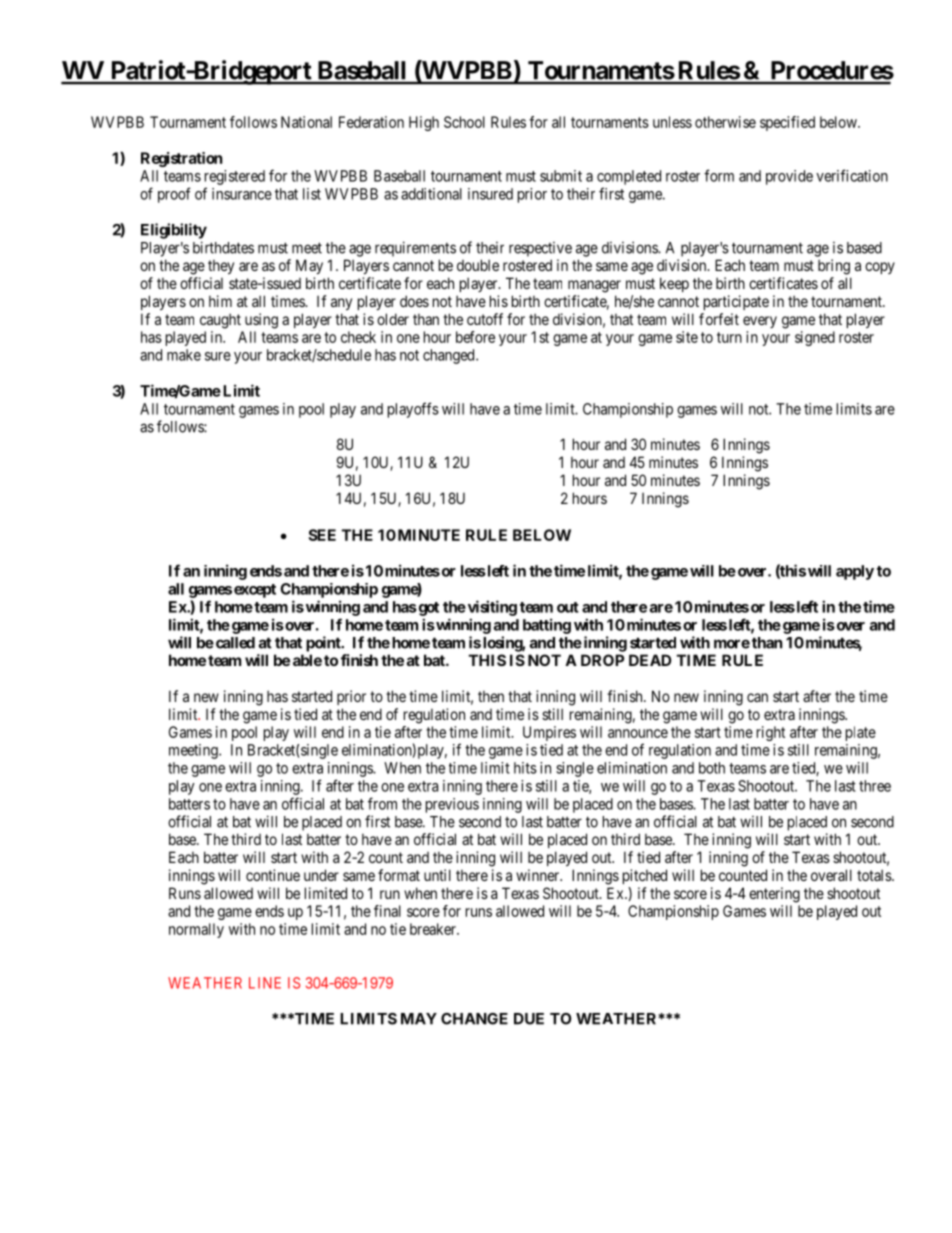 This screenshot has width=952, height=1233. Describe the element at coordinates (265, 983) in the screenshot. I see `LINE` at that location.
